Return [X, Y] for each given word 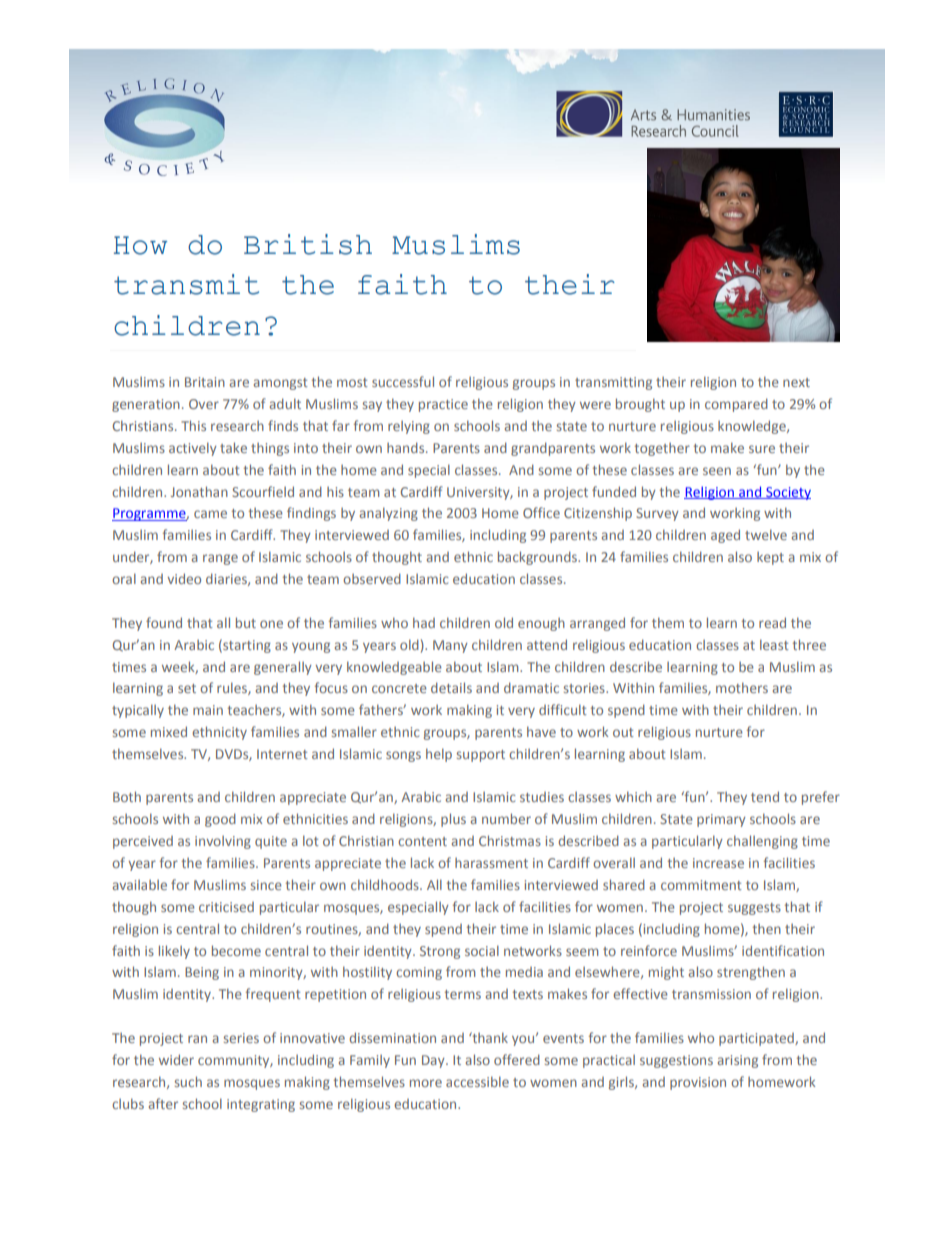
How [140, 245]
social [482, 950]
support [481, 756]
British [308, 244]
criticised [226, 907]
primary [721, 820]
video [184, 578]
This [193, 425]
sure [762, 449]
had [424, 622]
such [188, 1081]
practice [443, 405]
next [796, 382]
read [772, 622]
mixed [169, 731]
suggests [754, 909]
